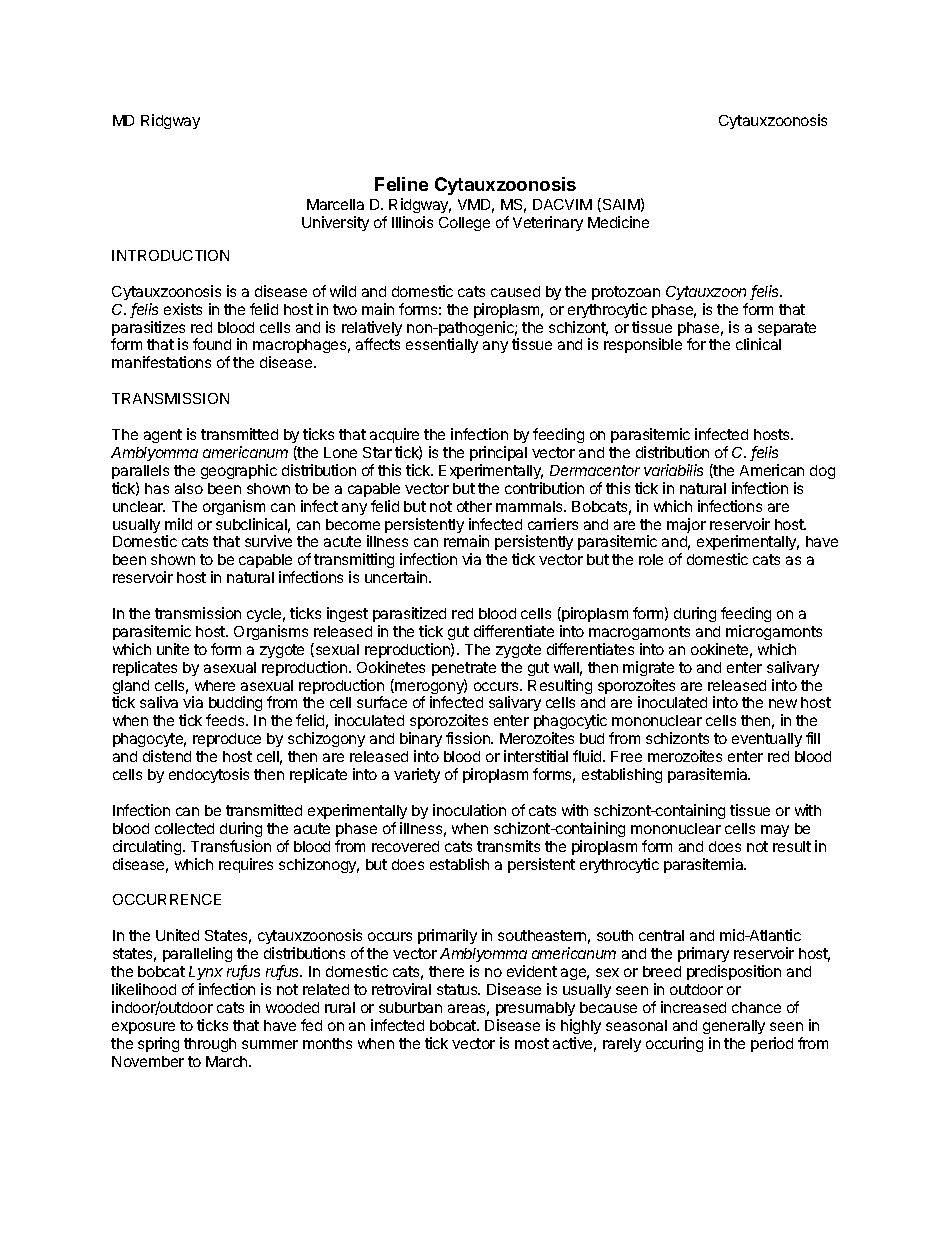  What do you see at coordinates (464, 224) in the screenshot?
I see `College` at bounding box center [464, 224].
